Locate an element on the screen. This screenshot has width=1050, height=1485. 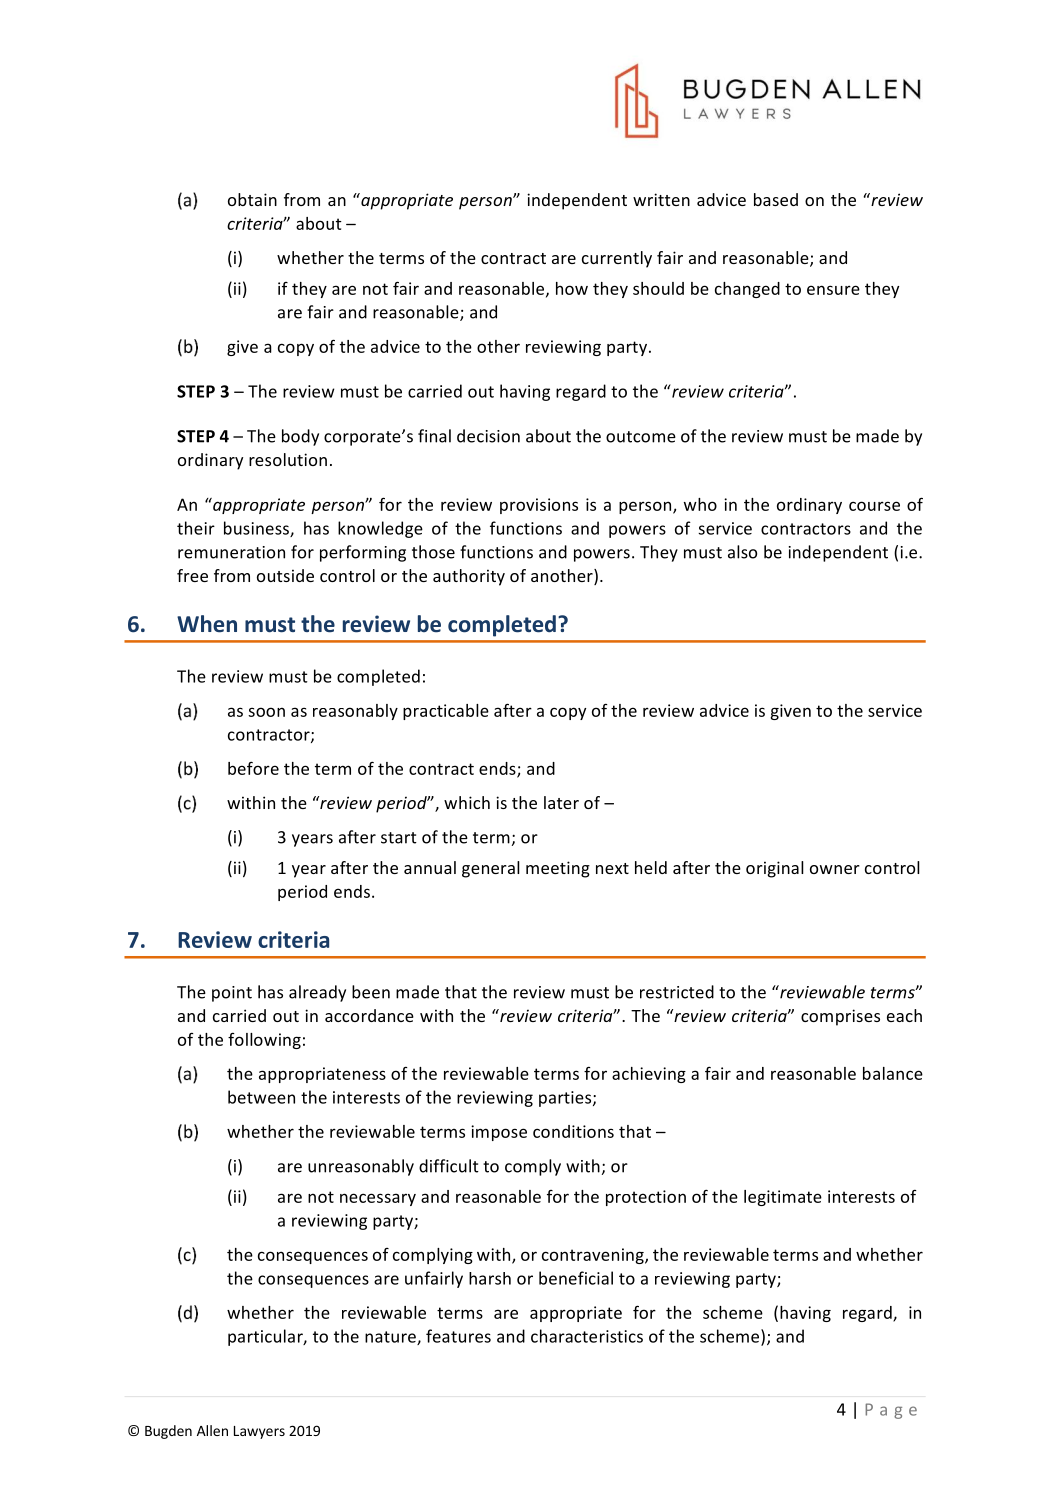
legitimate is located at coordinates (783, 1198).
